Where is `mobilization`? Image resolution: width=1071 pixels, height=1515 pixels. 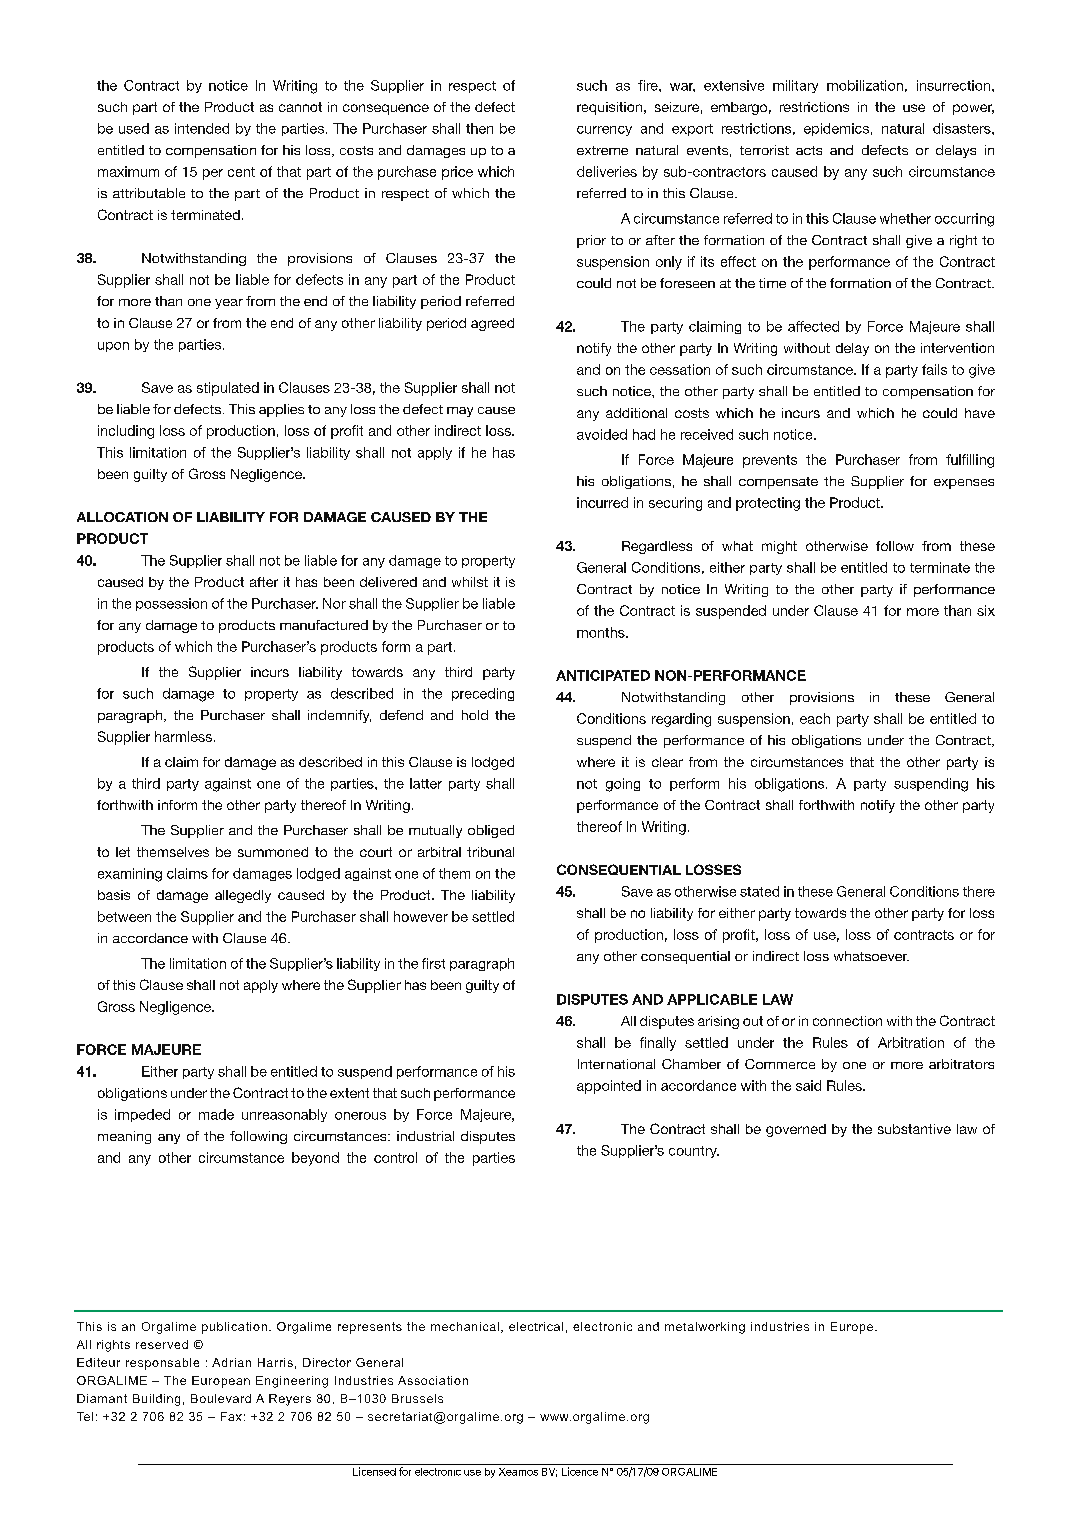
mobilization is located at coordinates (865, 85).
